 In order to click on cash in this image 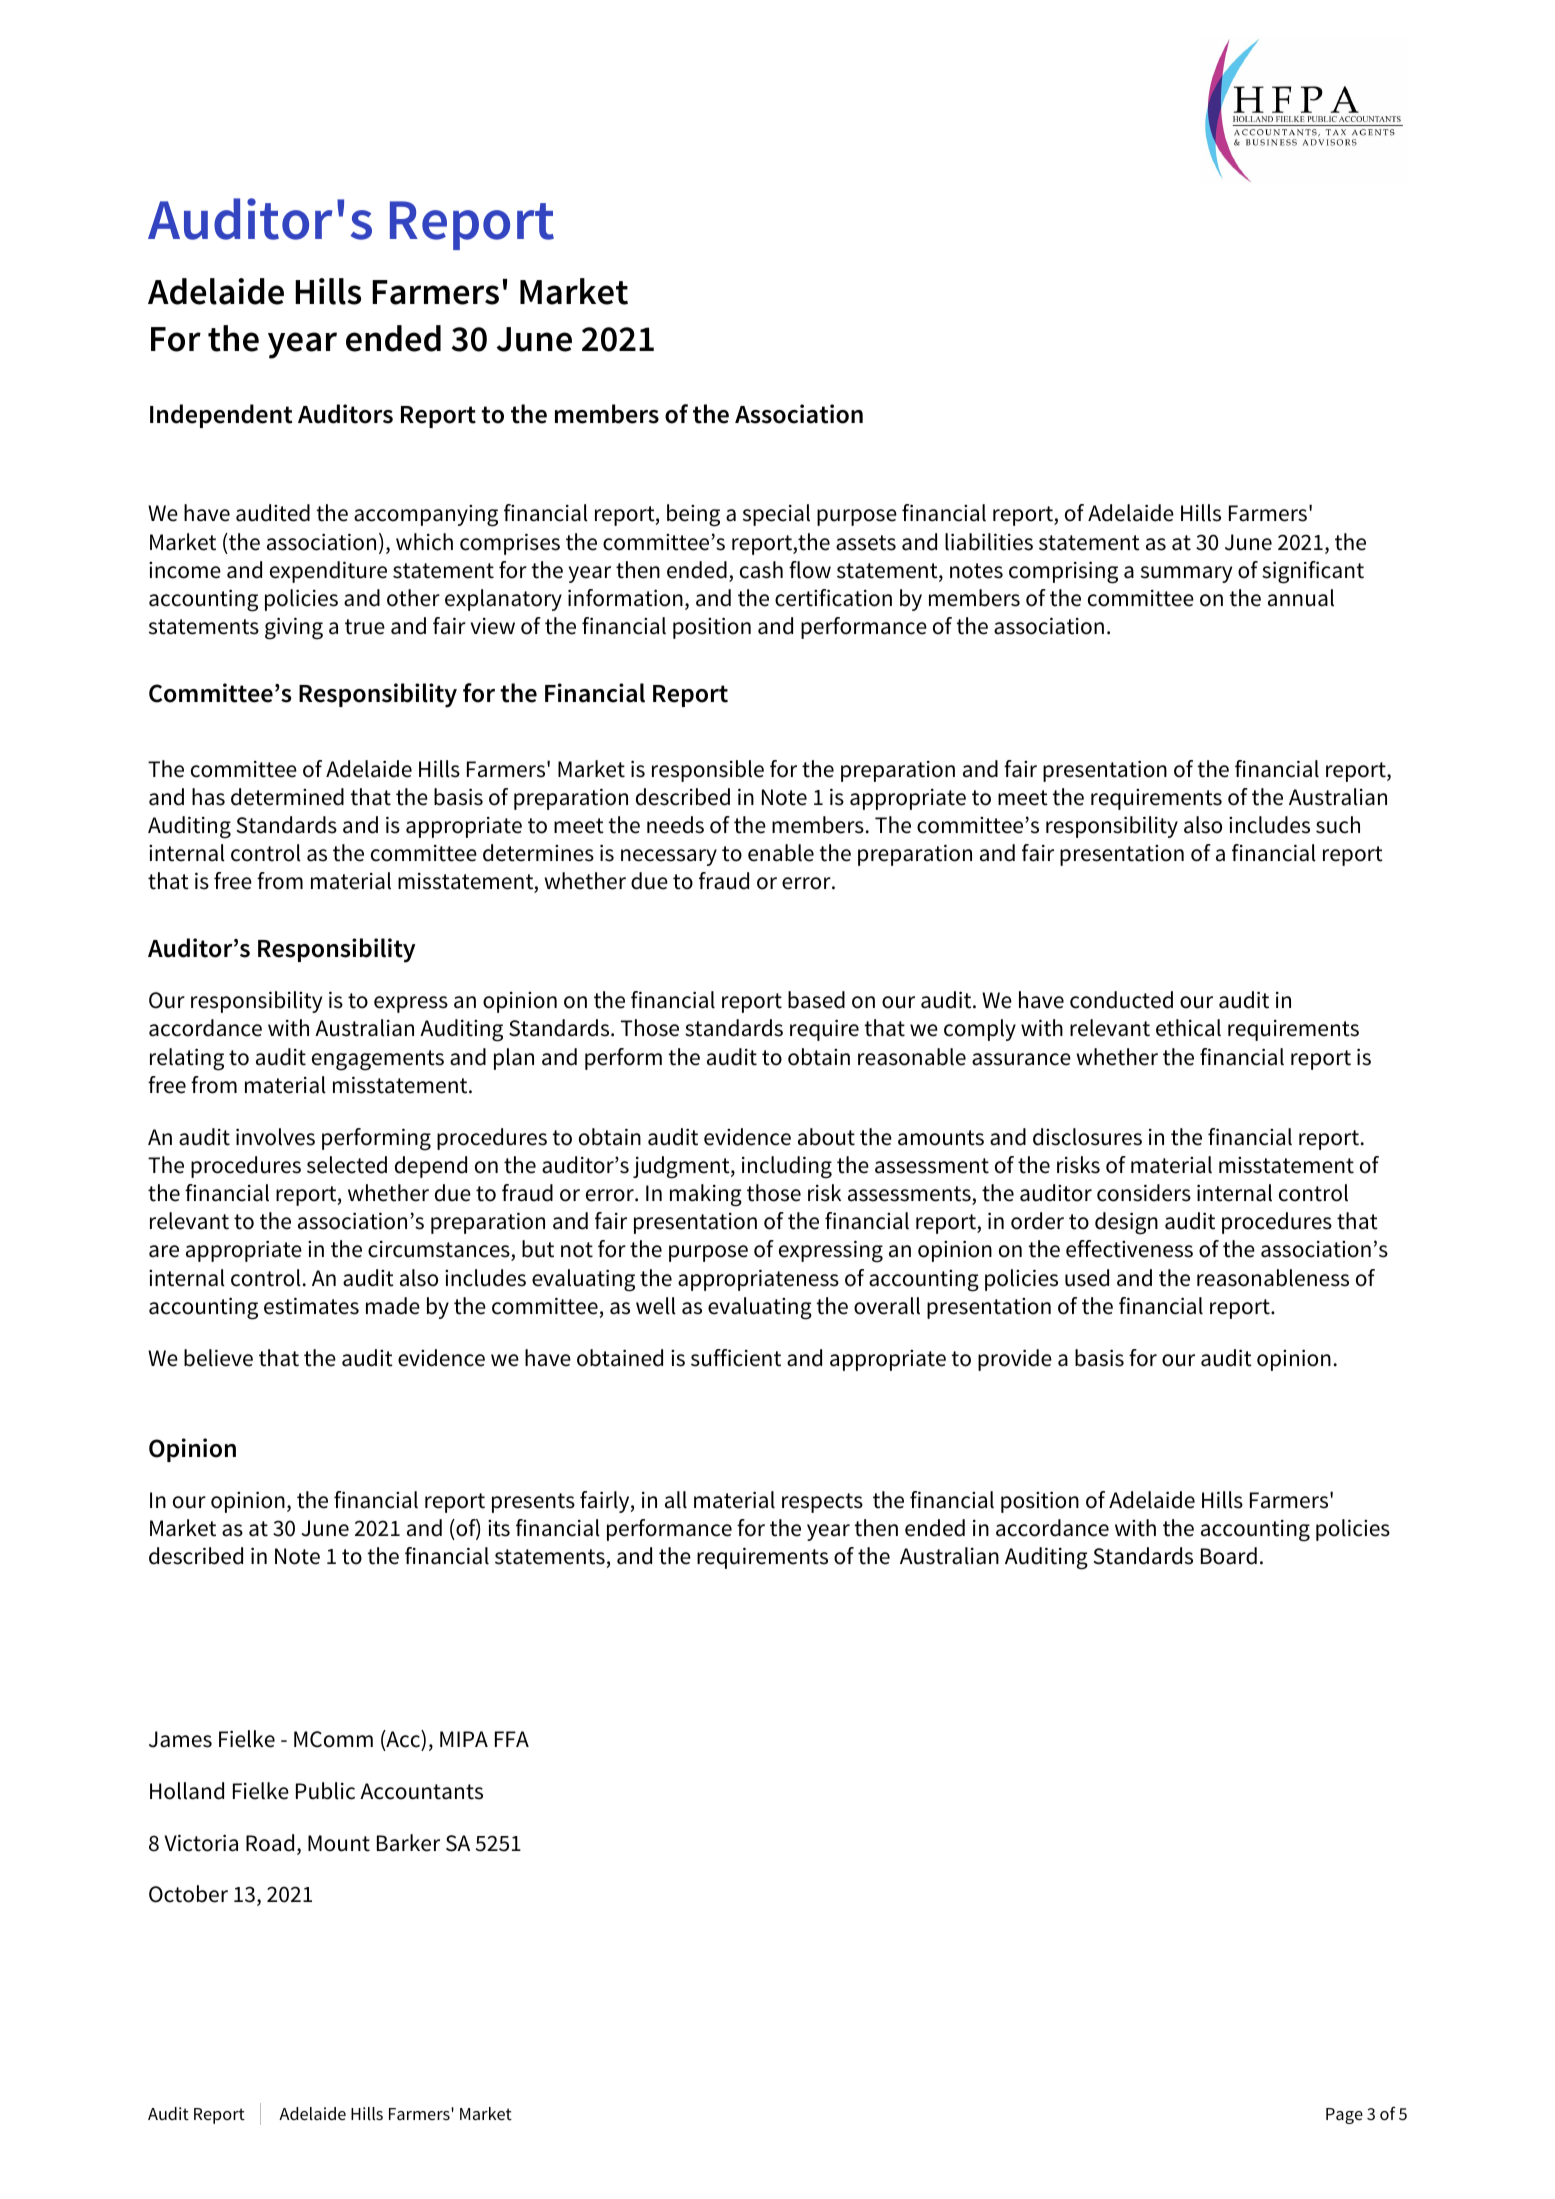, I will do `click(761, 570)`.
